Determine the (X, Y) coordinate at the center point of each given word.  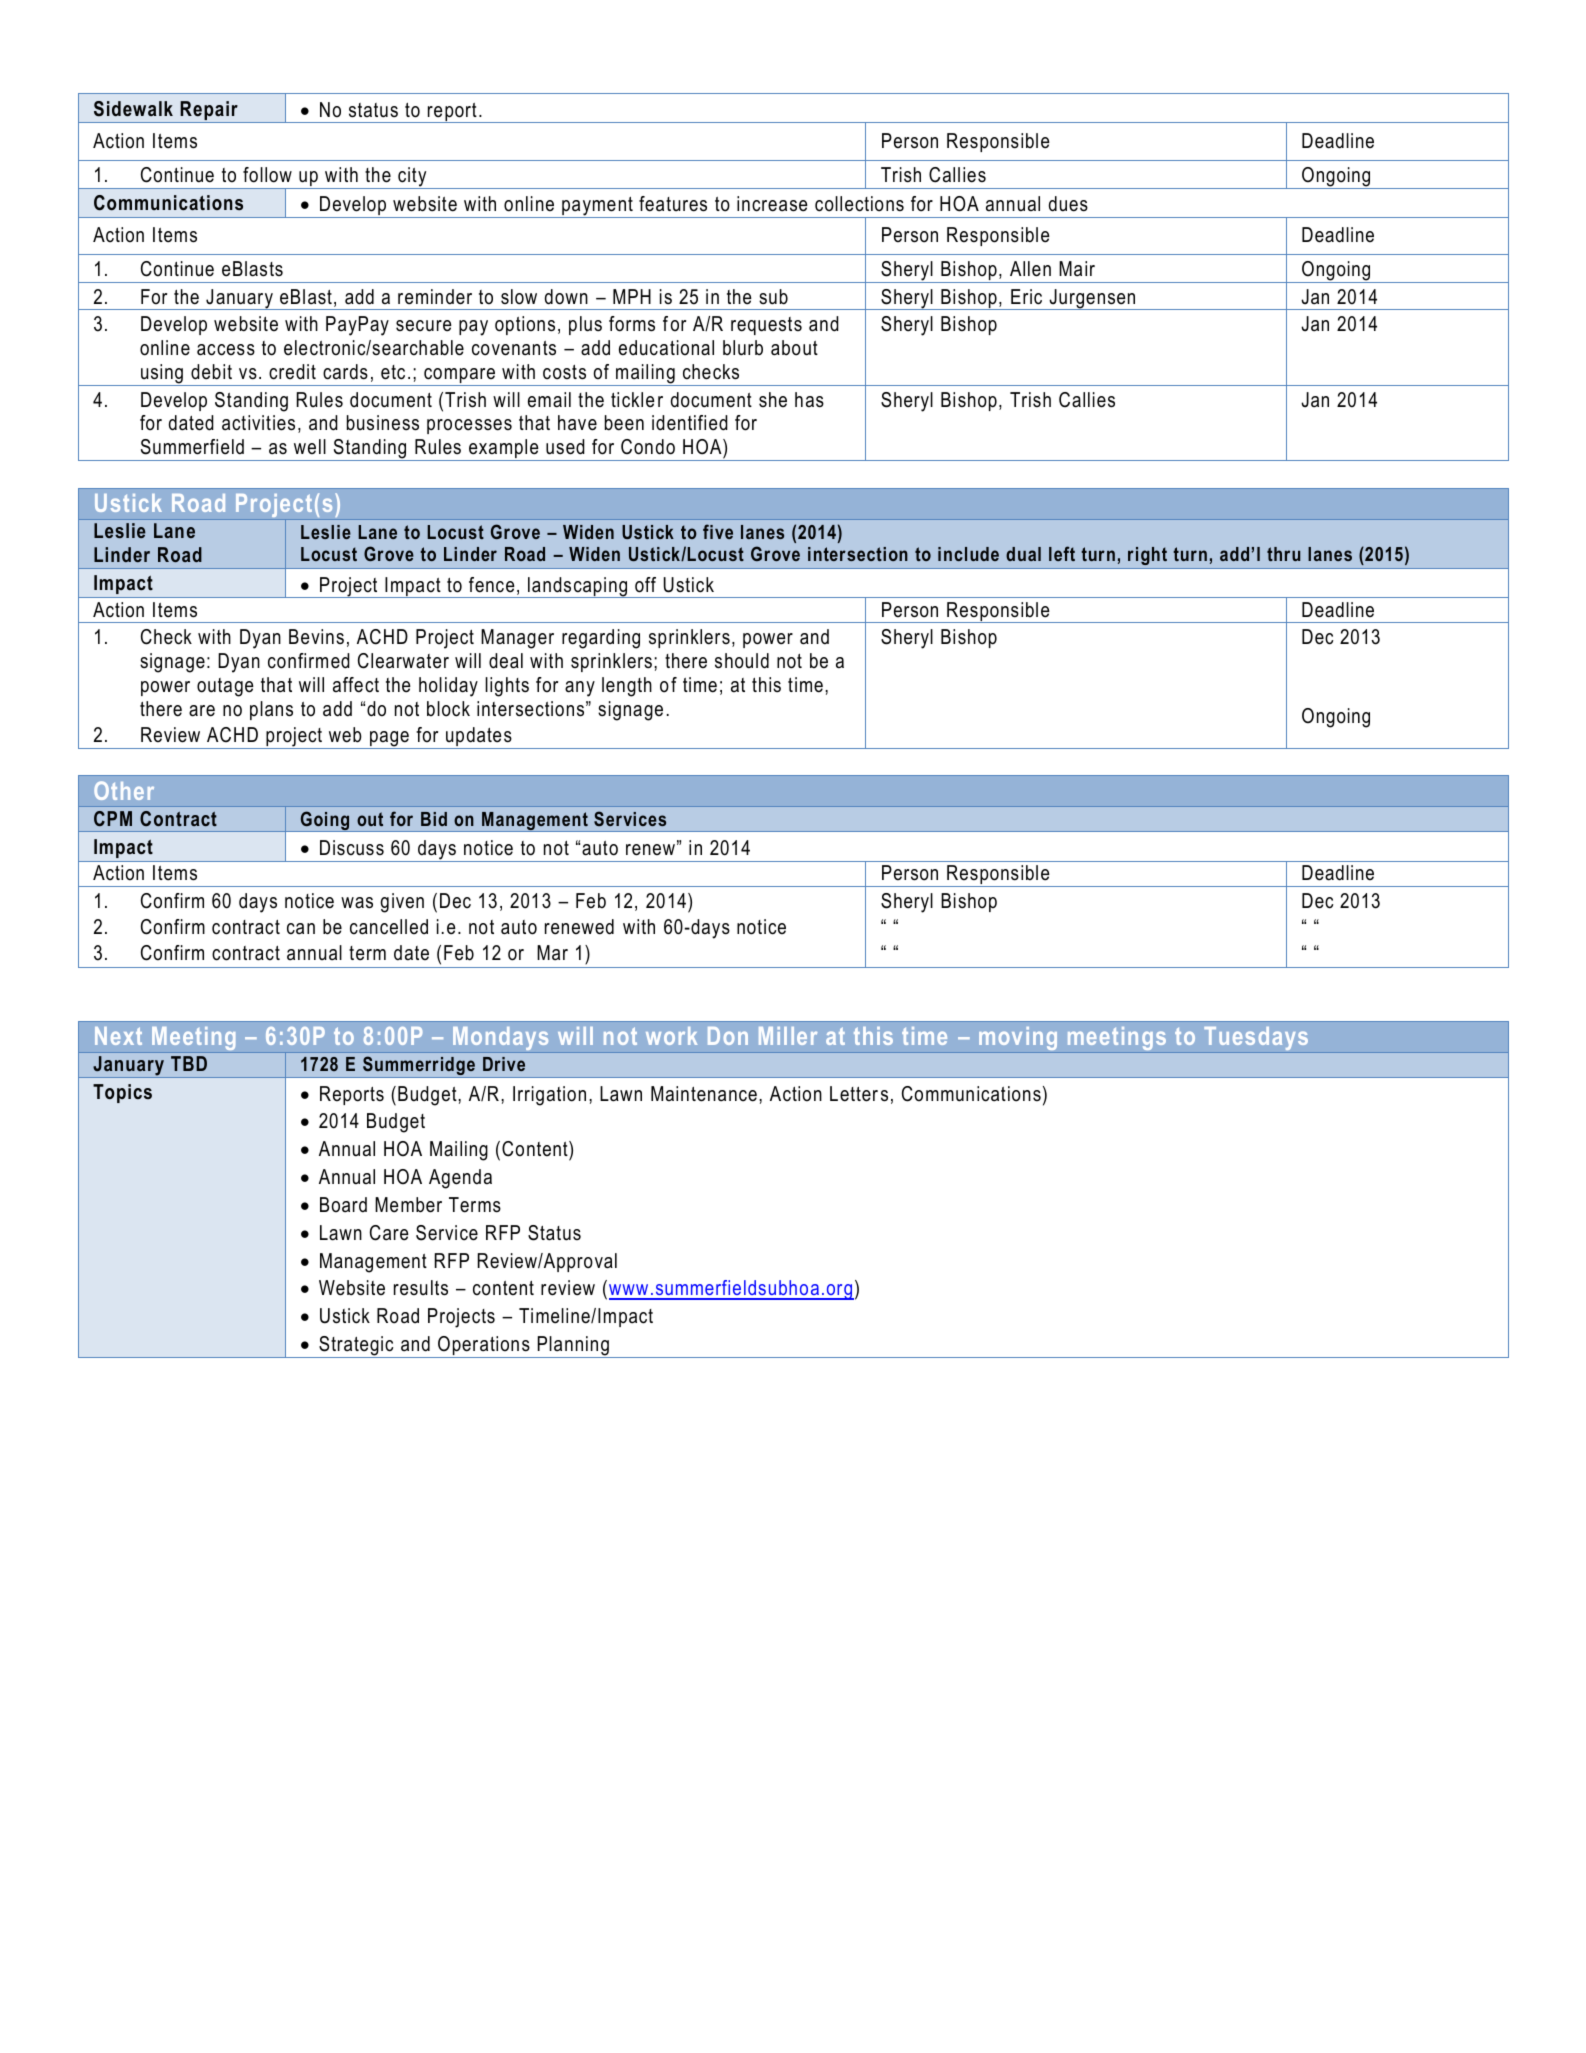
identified (690, 423)
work (671, 1036)
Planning (573, 1347)
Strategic (356, 1347)
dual (1023, 554)
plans (271, 710)
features (673, 204)
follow (267, 175)
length (627, 687)
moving (1018, 1040)
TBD (189, 1063)
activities (258, 423)
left (1062, 553)
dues (1068, 204)
